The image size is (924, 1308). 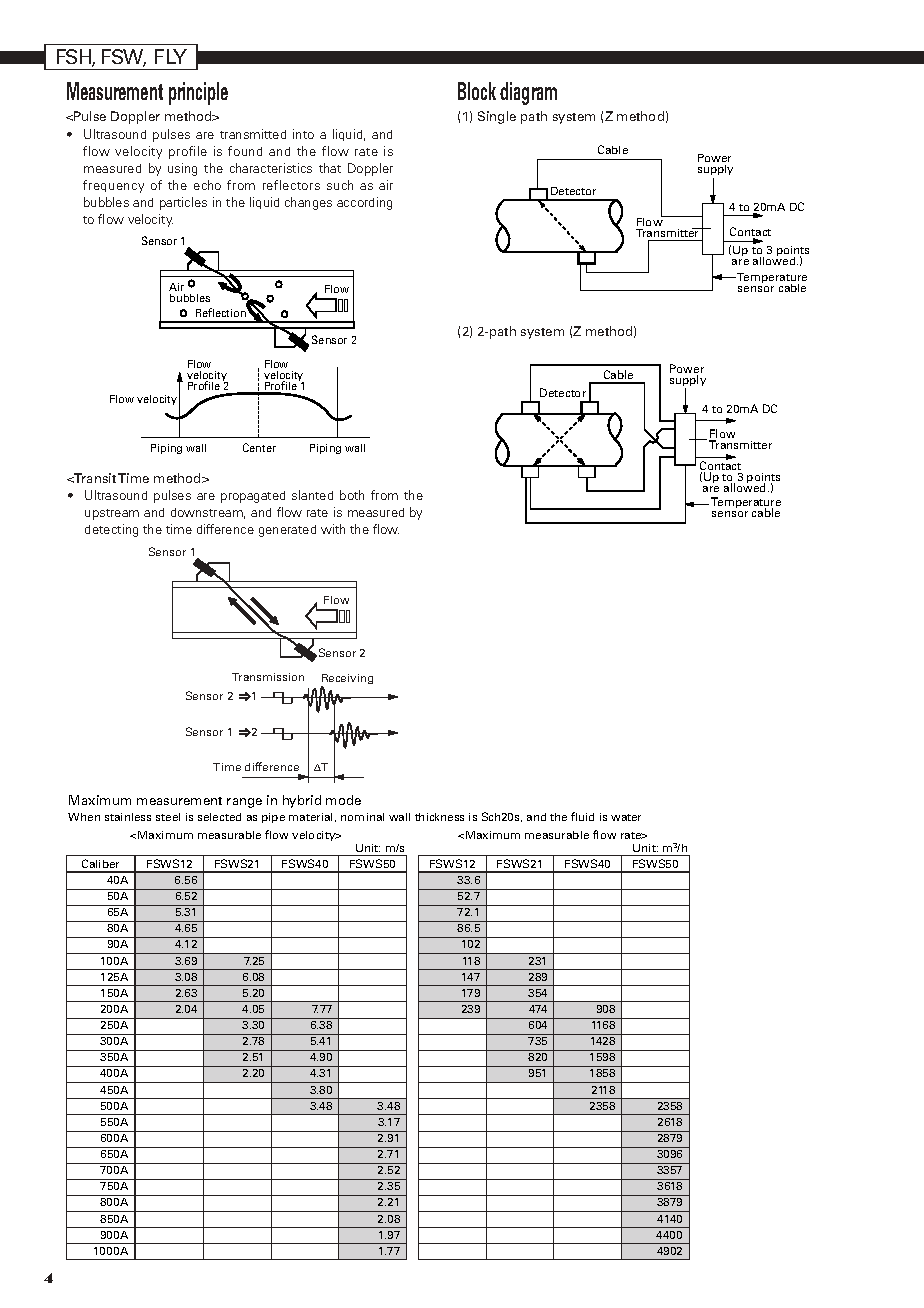 What do you see at coordinates (171, 56) in the screenshot?
I see `FLY` at bounding box center [171, 56].
